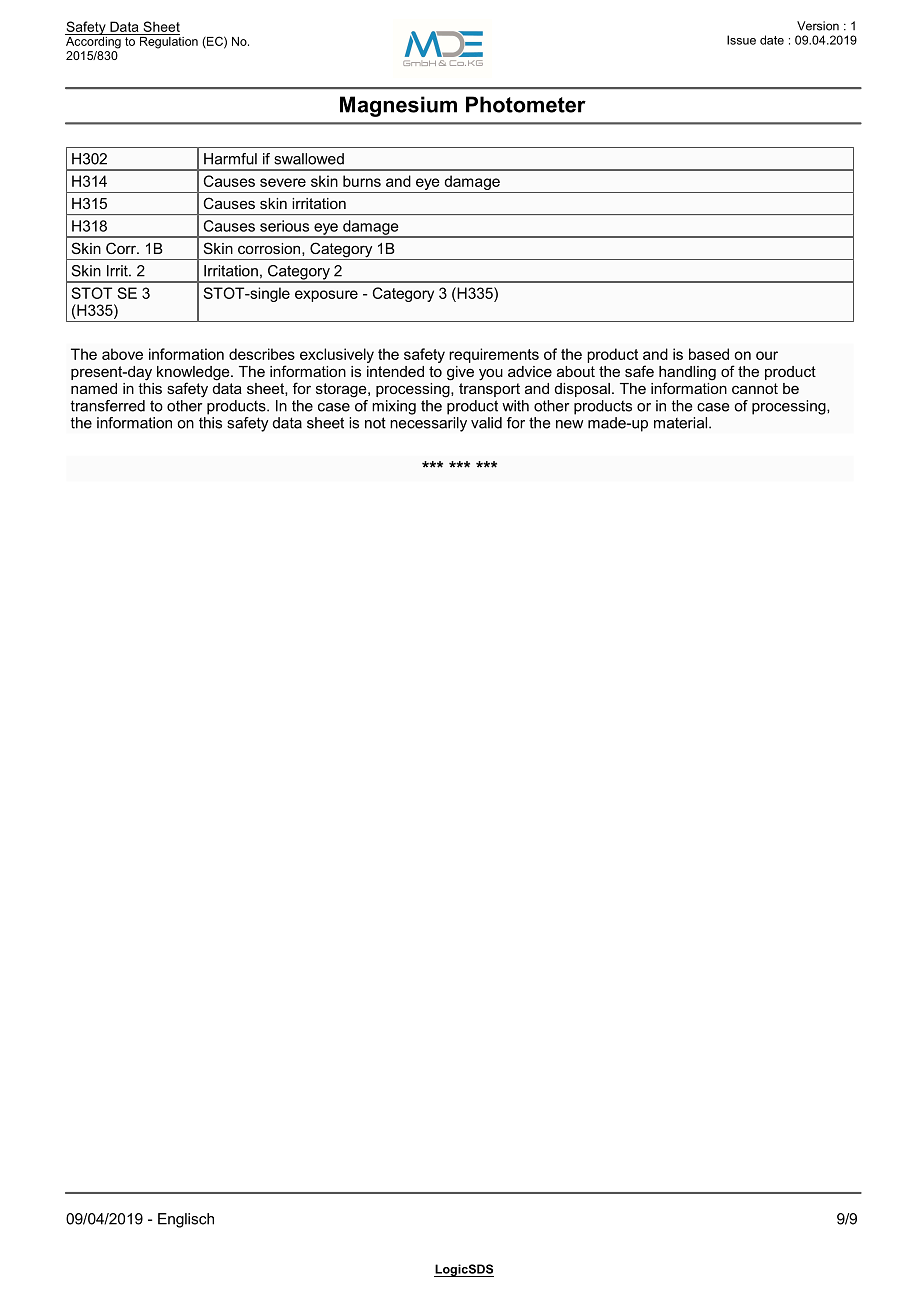  Describe the element at coordinates (186, 1220) in the document. I see `Englisch` at that location.
